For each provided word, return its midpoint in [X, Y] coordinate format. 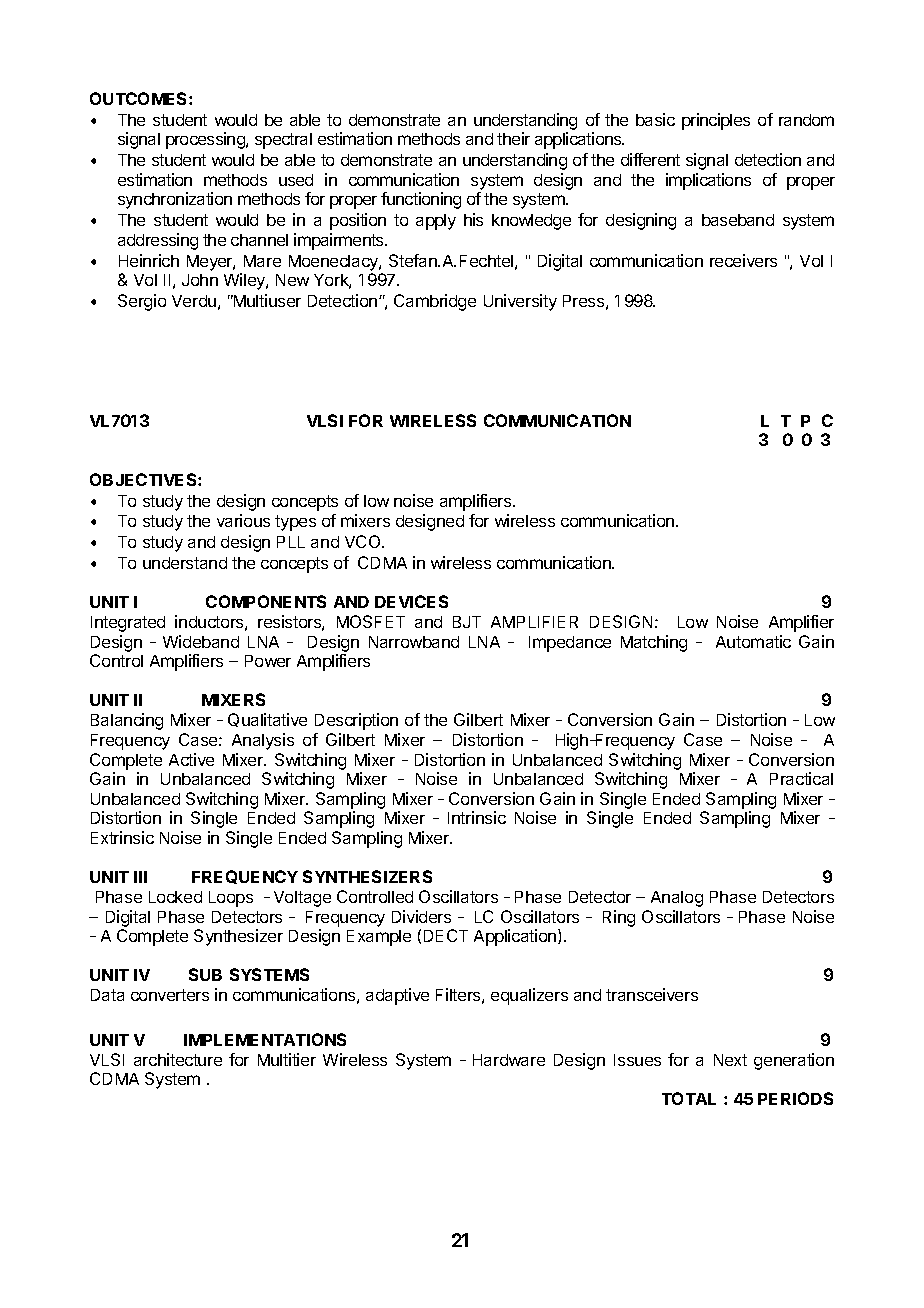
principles [716, 121]
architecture [178, 1059]
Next [730, 1060]
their [513, 138]
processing [206, 140]
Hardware [509, 1060]
